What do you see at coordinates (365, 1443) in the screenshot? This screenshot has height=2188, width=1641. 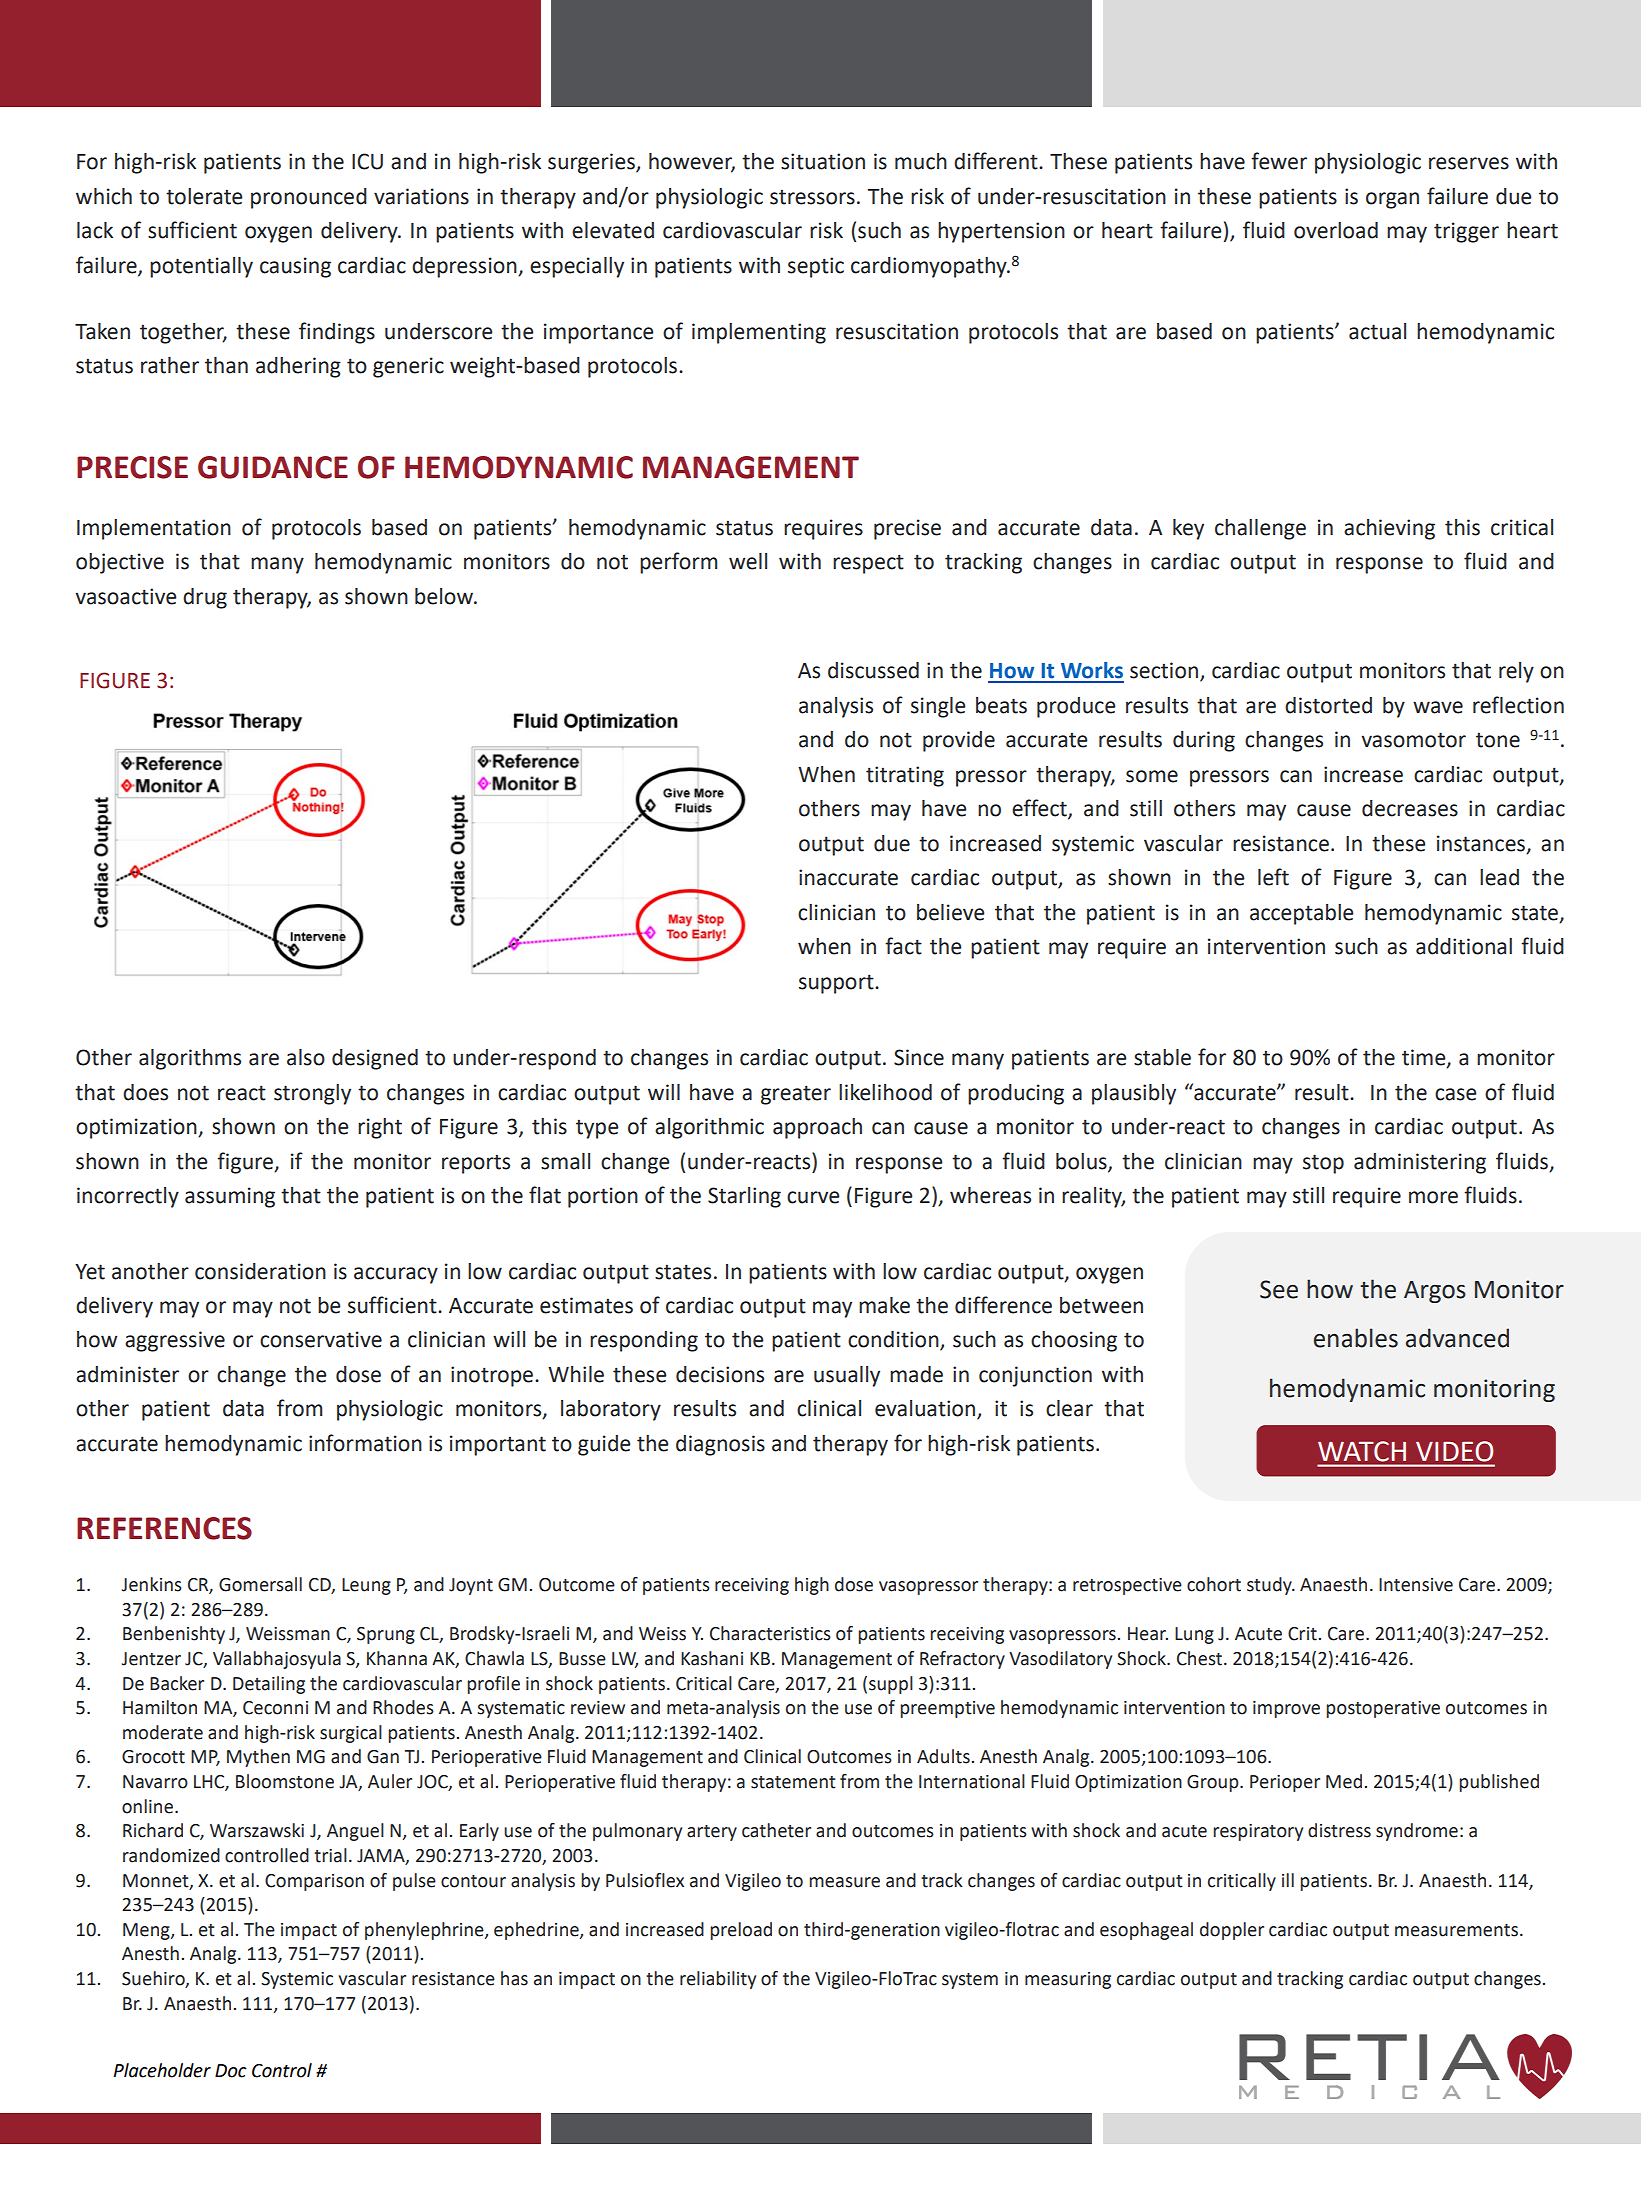 I see `information` at bounding box center [365, 1443].
